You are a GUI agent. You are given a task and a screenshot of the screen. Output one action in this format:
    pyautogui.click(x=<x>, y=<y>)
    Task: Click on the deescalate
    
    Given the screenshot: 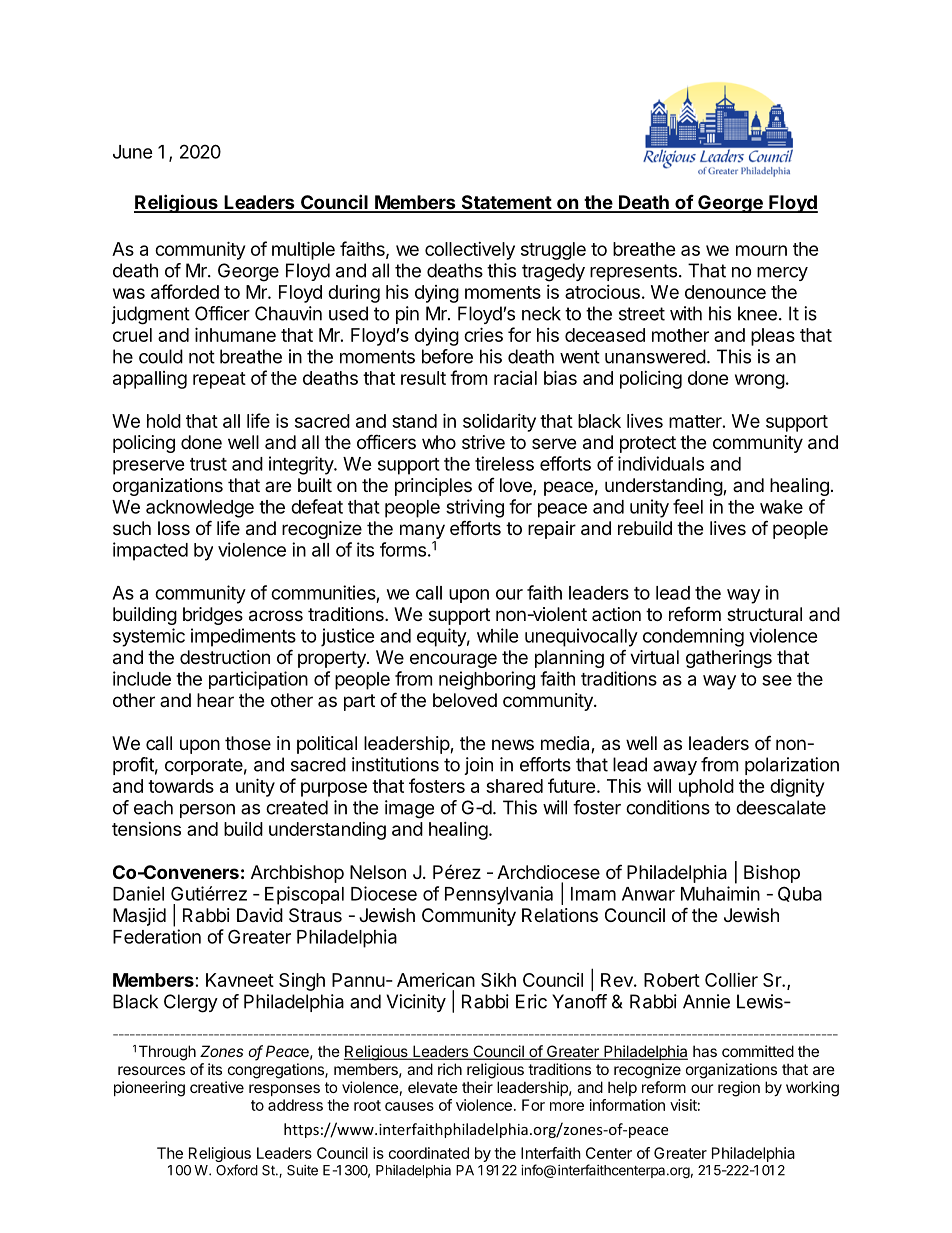 What is the action you would take?
    pyautogui.click(x=781, y=807)
